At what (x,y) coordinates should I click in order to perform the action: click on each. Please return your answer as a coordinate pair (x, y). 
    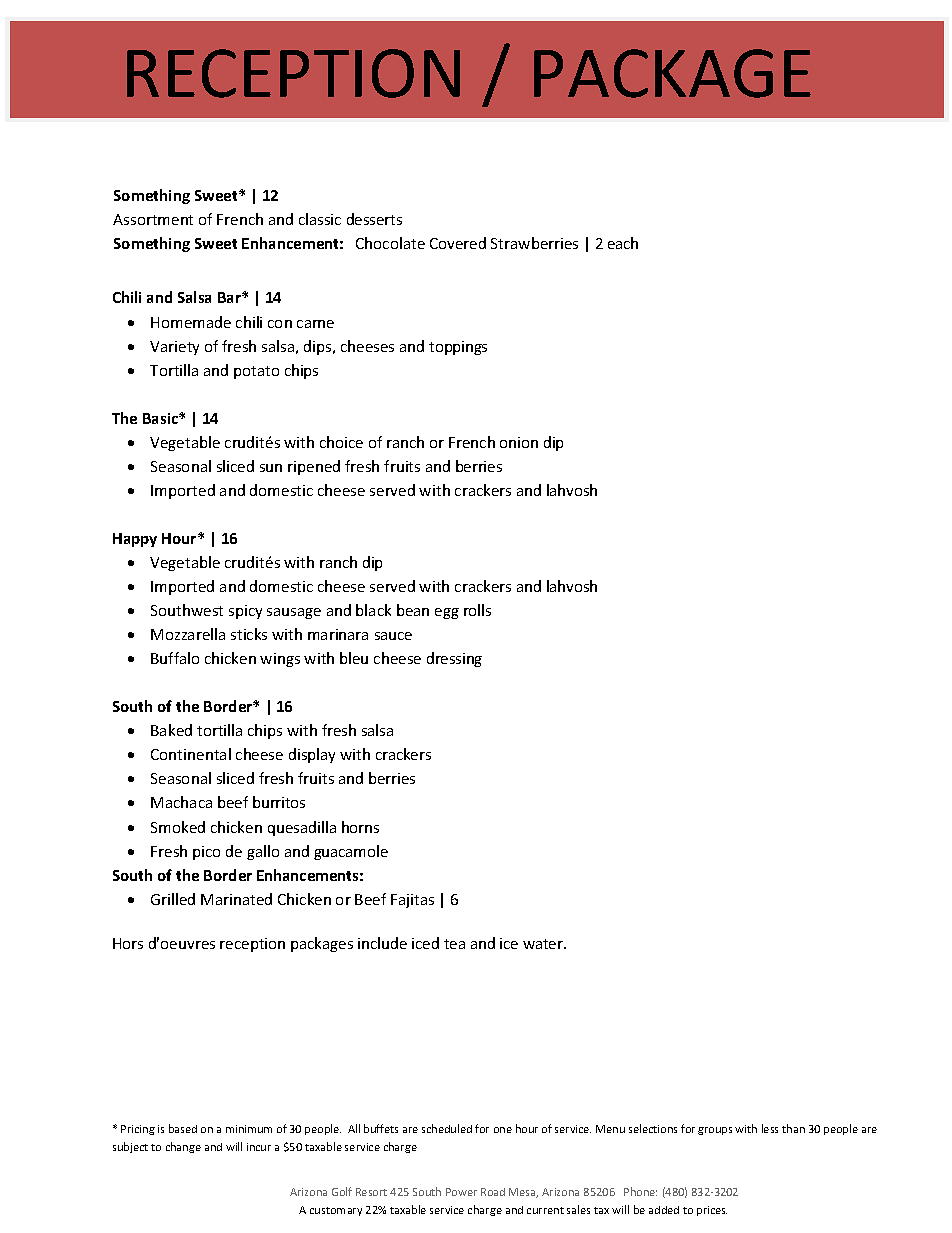
    Looking at the image, I should click on (623, 243).
